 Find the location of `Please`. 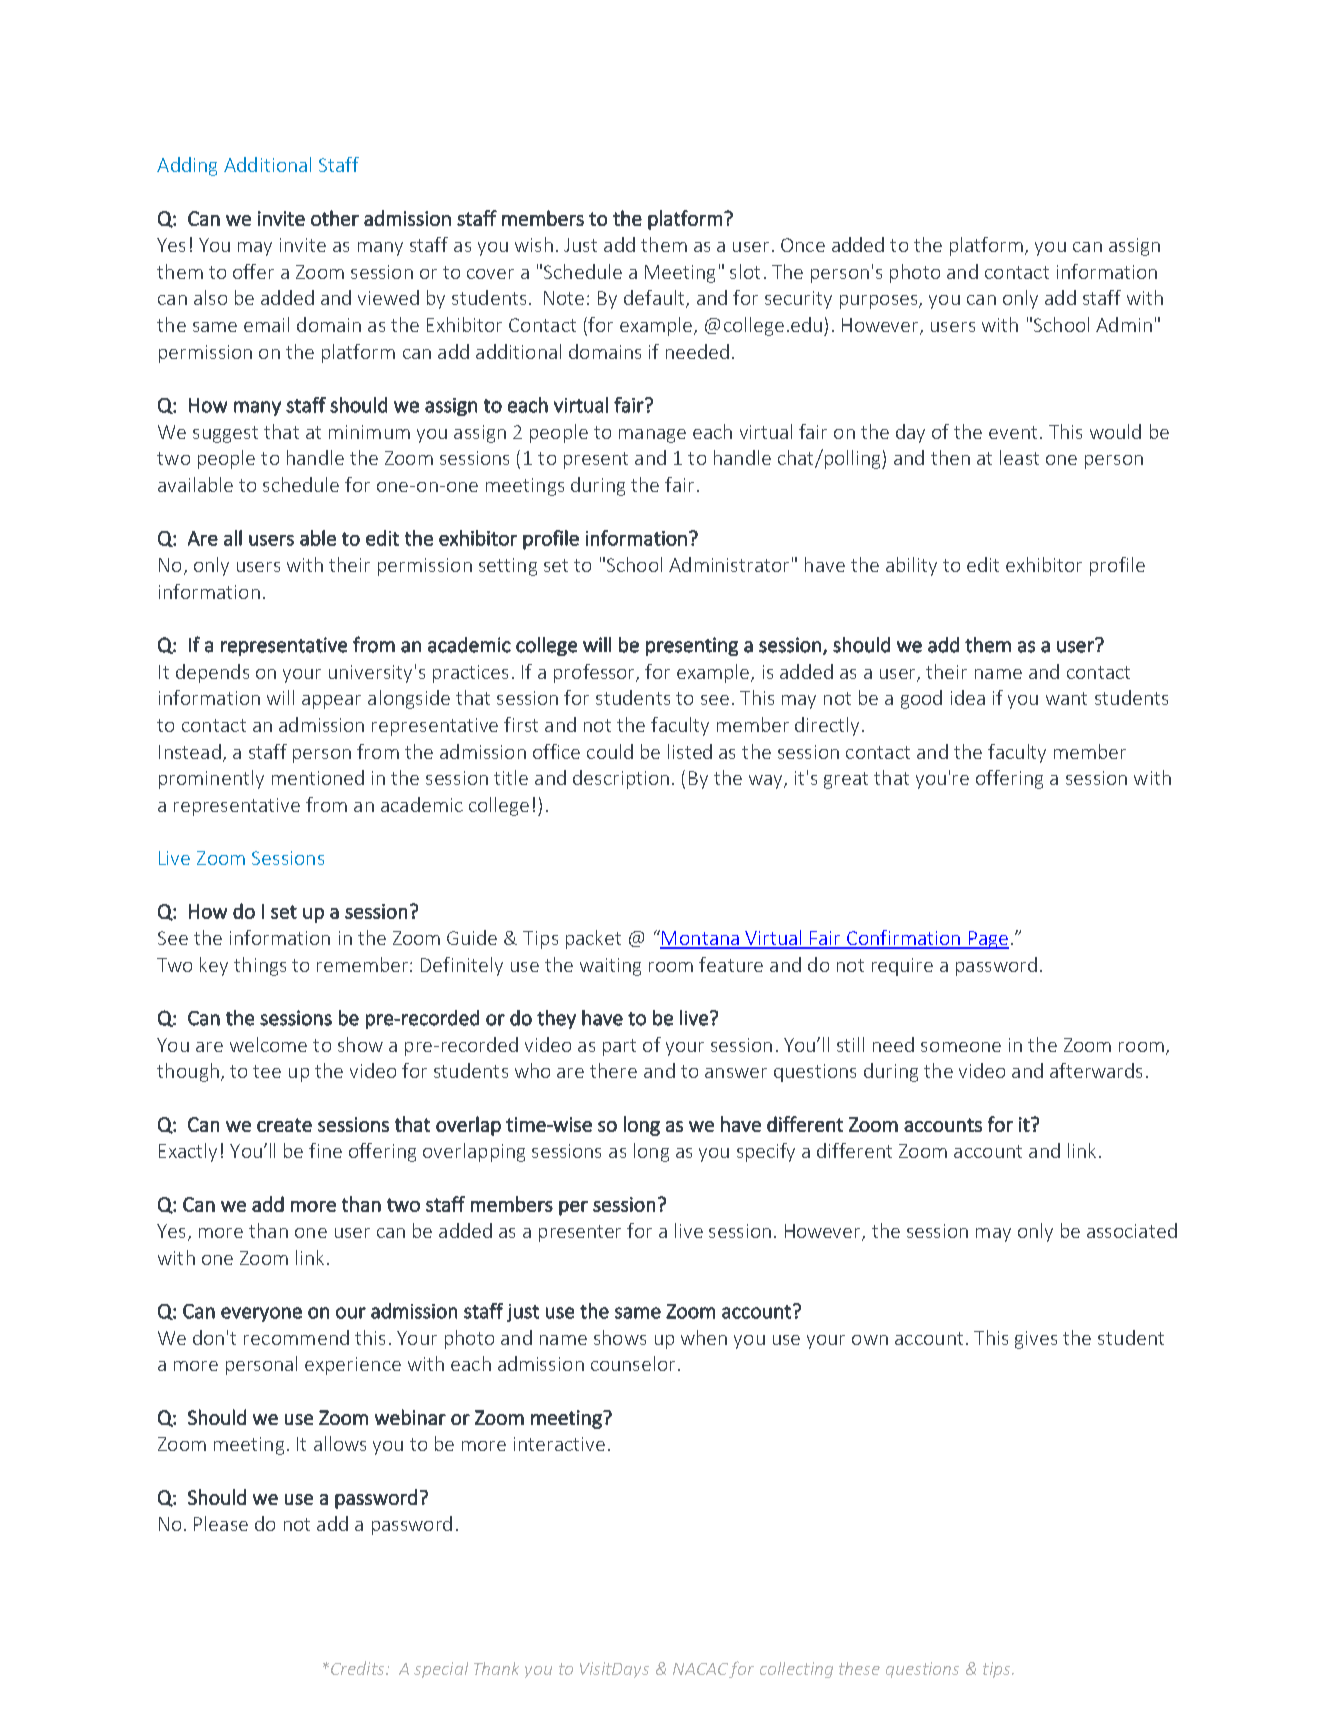

Please is located at coordinates (221, 1523).
